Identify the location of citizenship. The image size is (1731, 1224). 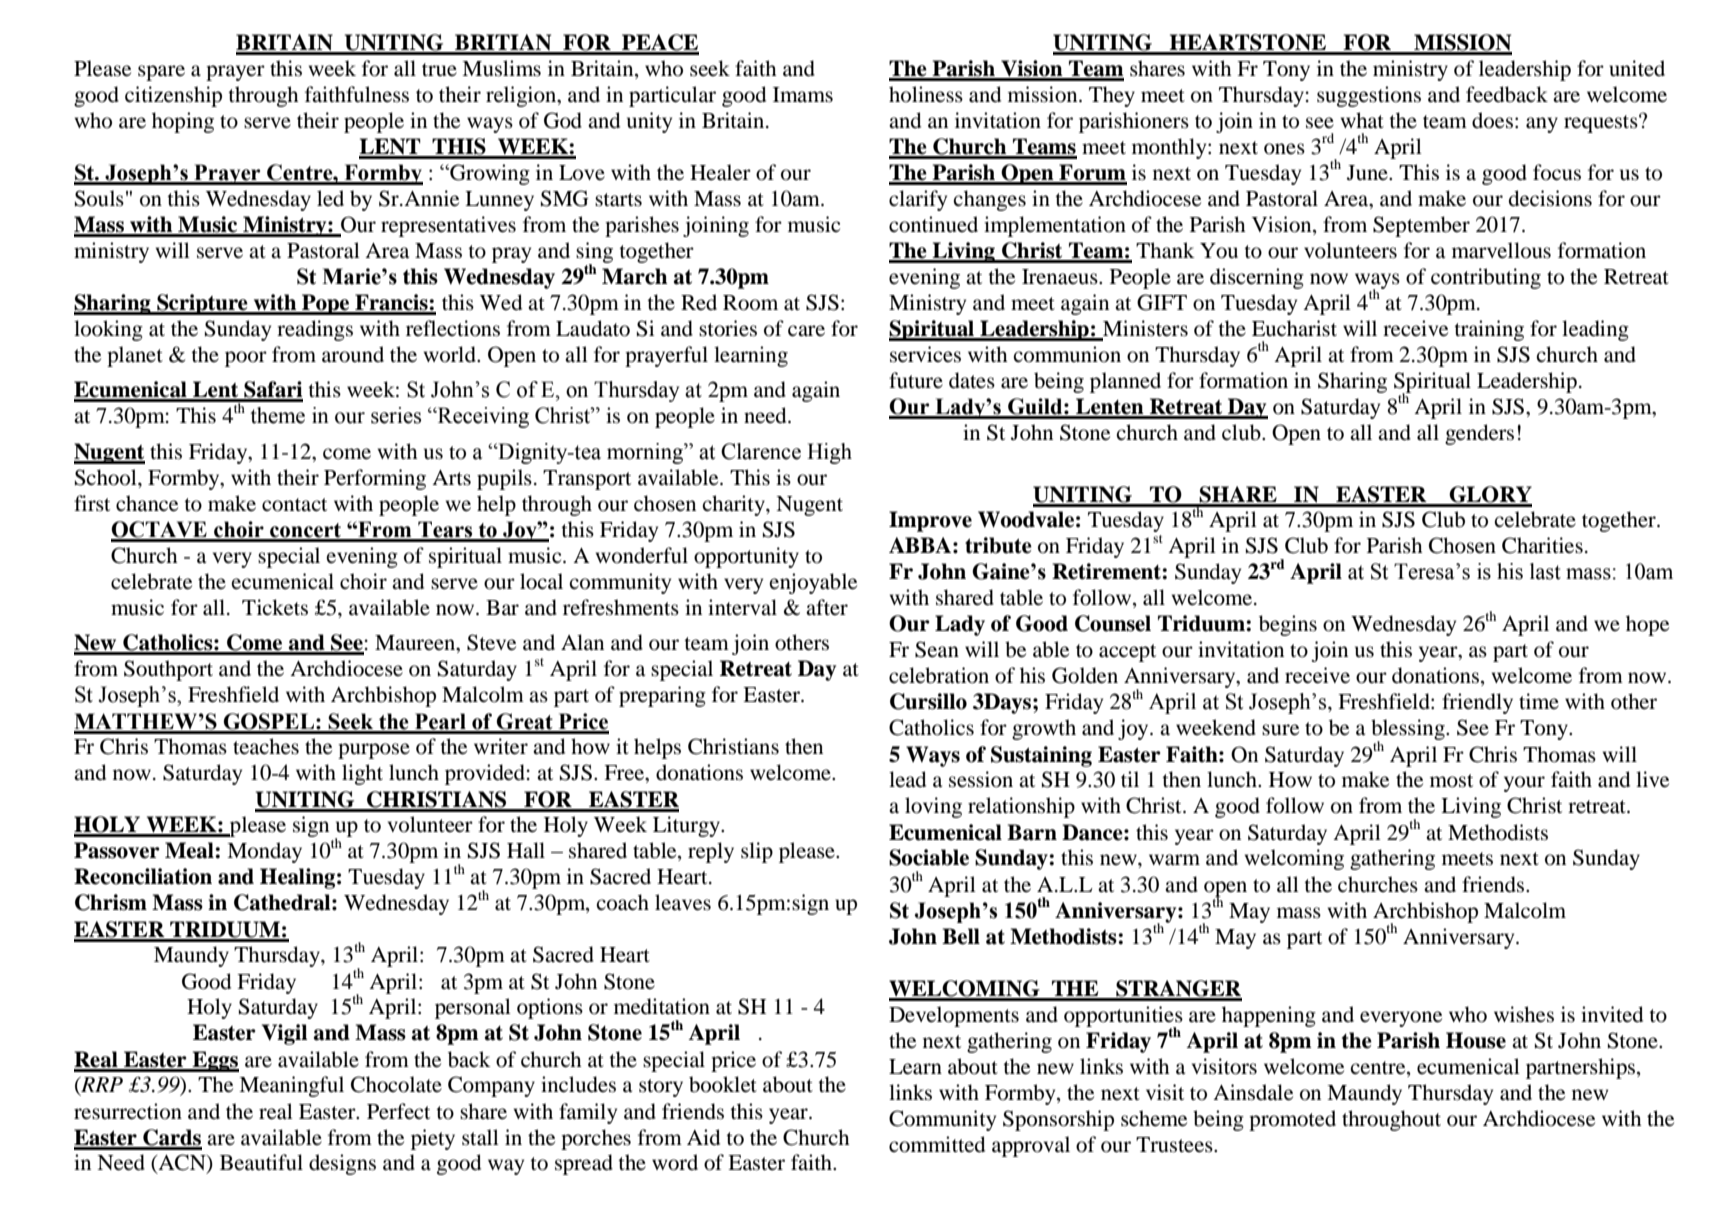
(173, 96).
